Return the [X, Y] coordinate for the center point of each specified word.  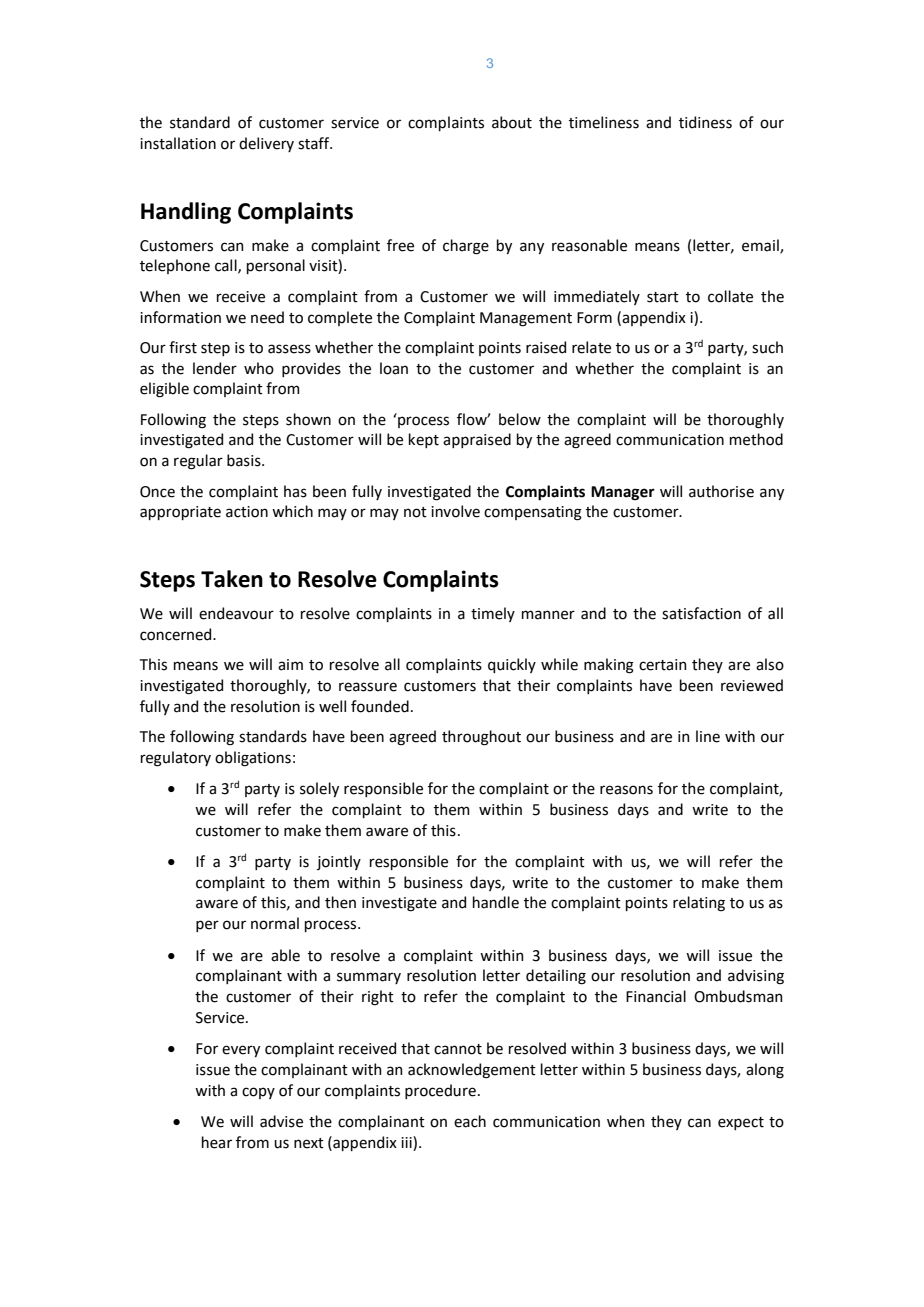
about [512, 122]
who [259, 368]
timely [493, 614]
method [756, 439]
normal [275, 923]
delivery [266, 144]
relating [699, 904]
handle [496, 902]
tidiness [705, 122]
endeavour [236, 613]
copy [258, 1093]
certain [663, 665]
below [520, 419]
